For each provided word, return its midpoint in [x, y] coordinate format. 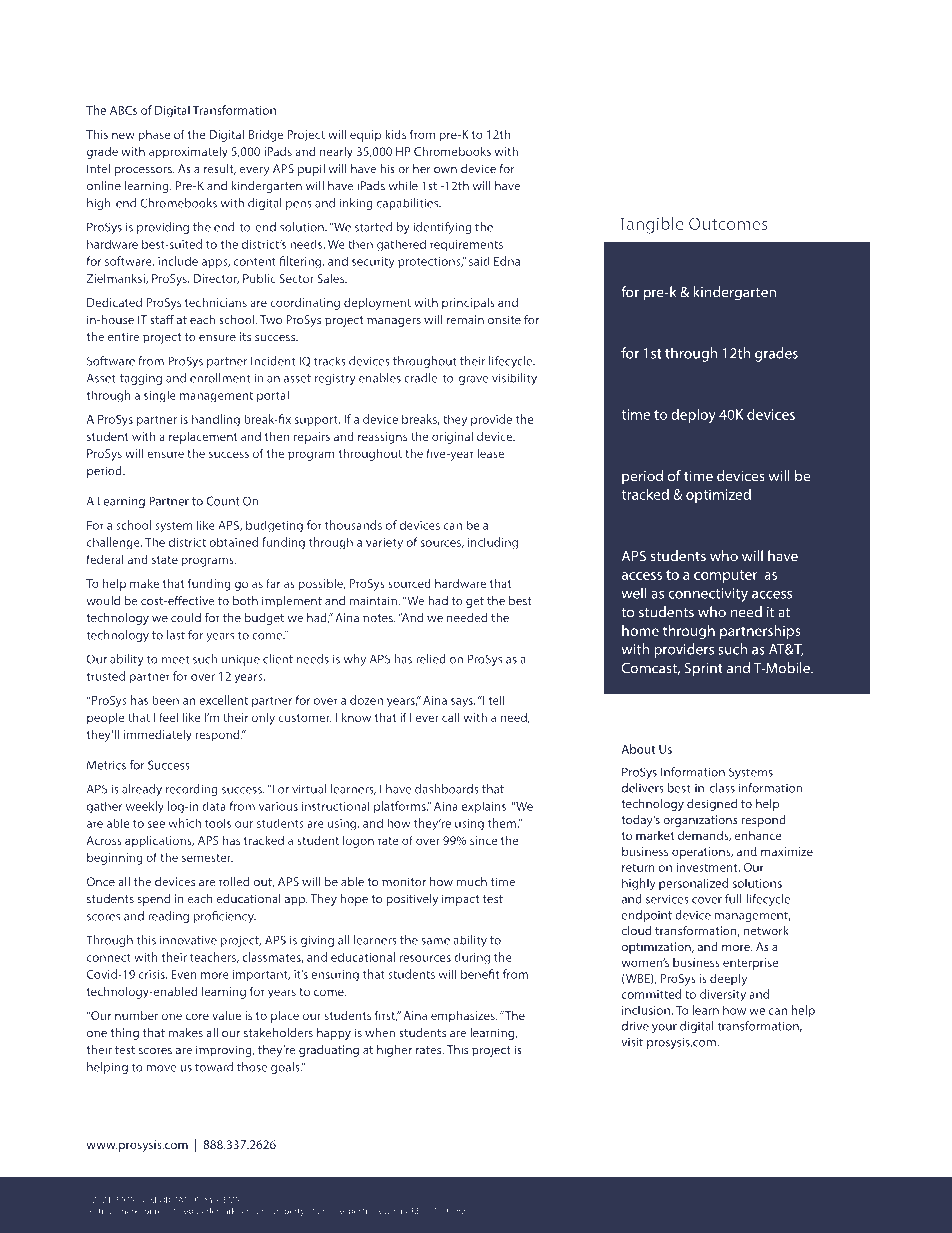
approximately [188, 153]
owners [394, 1211]
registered [174, 1211]
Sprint [703, 669]
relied [431, 659]
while [403, 186]
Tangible [651, 225]
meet [175, 659]
